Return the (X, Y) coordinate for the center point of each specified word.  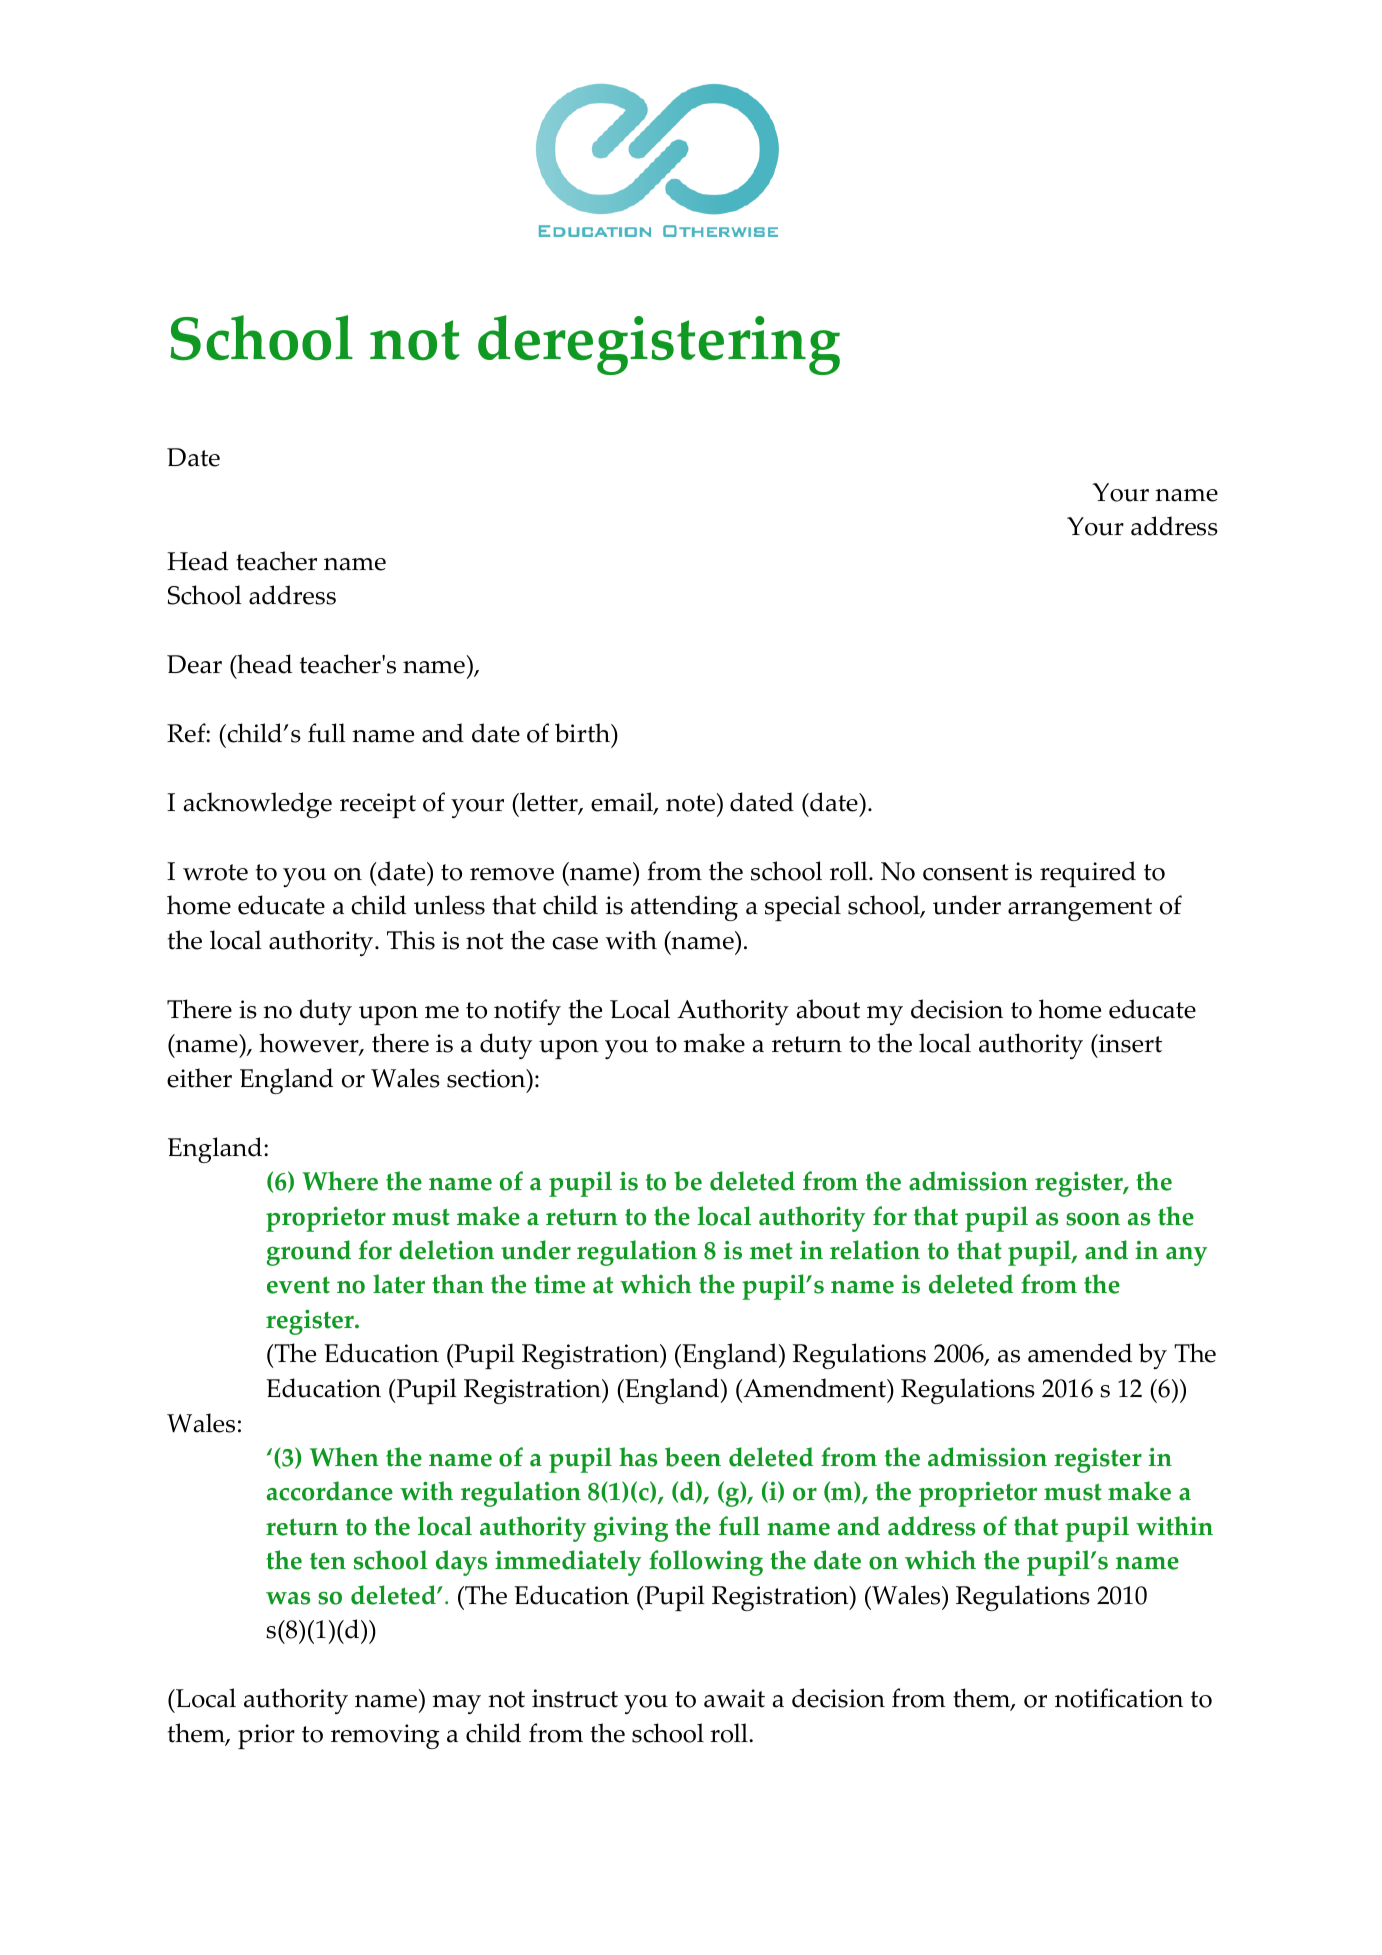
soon (1093, 1219)
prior (266, 1736)
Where (340, 1181)
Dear (194, 664)
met (771, 1251)
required (1088, 874)
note (692, 802)
